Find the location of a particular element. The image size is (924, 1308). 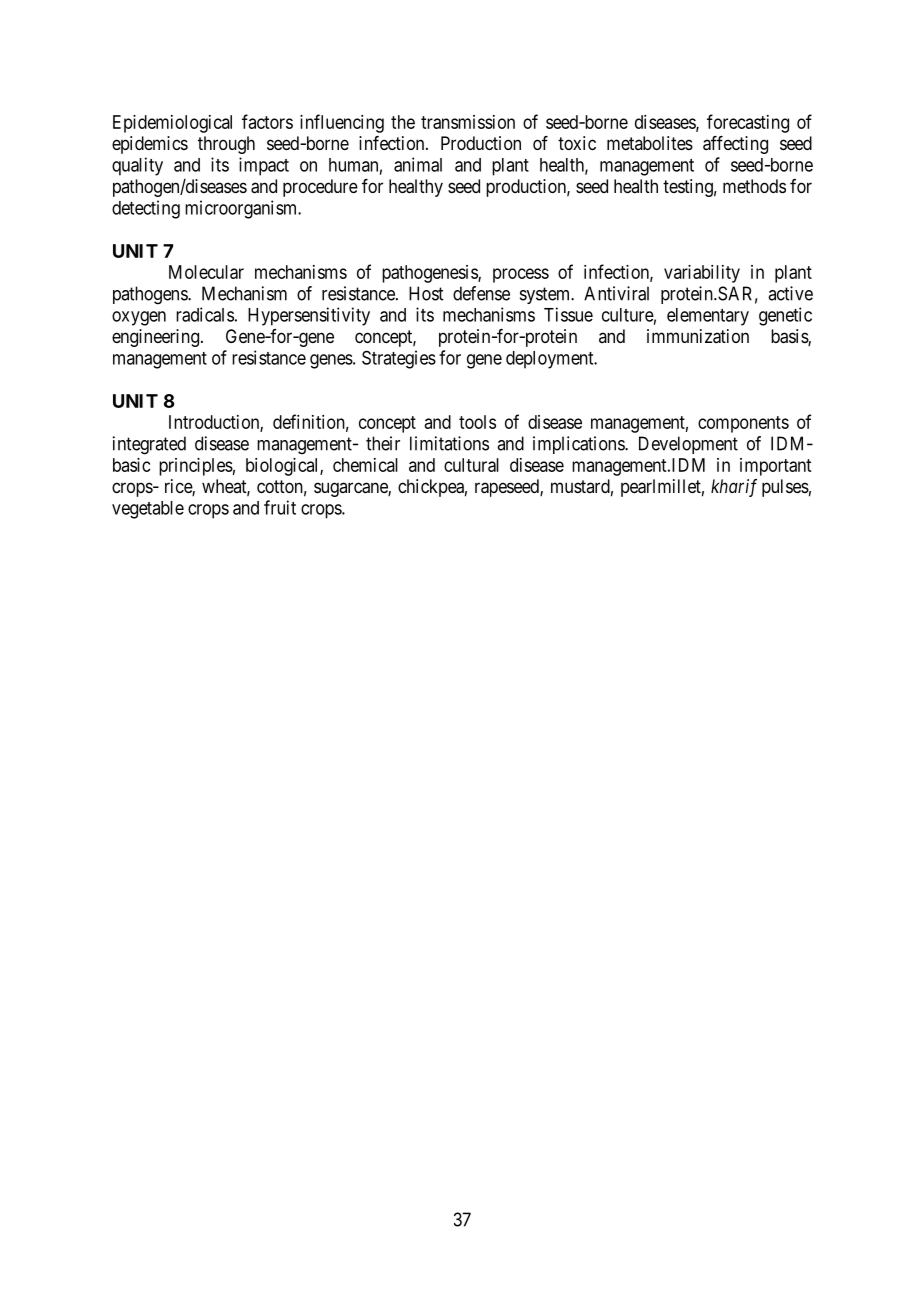

radicals is located at coordinates (205, 314).
